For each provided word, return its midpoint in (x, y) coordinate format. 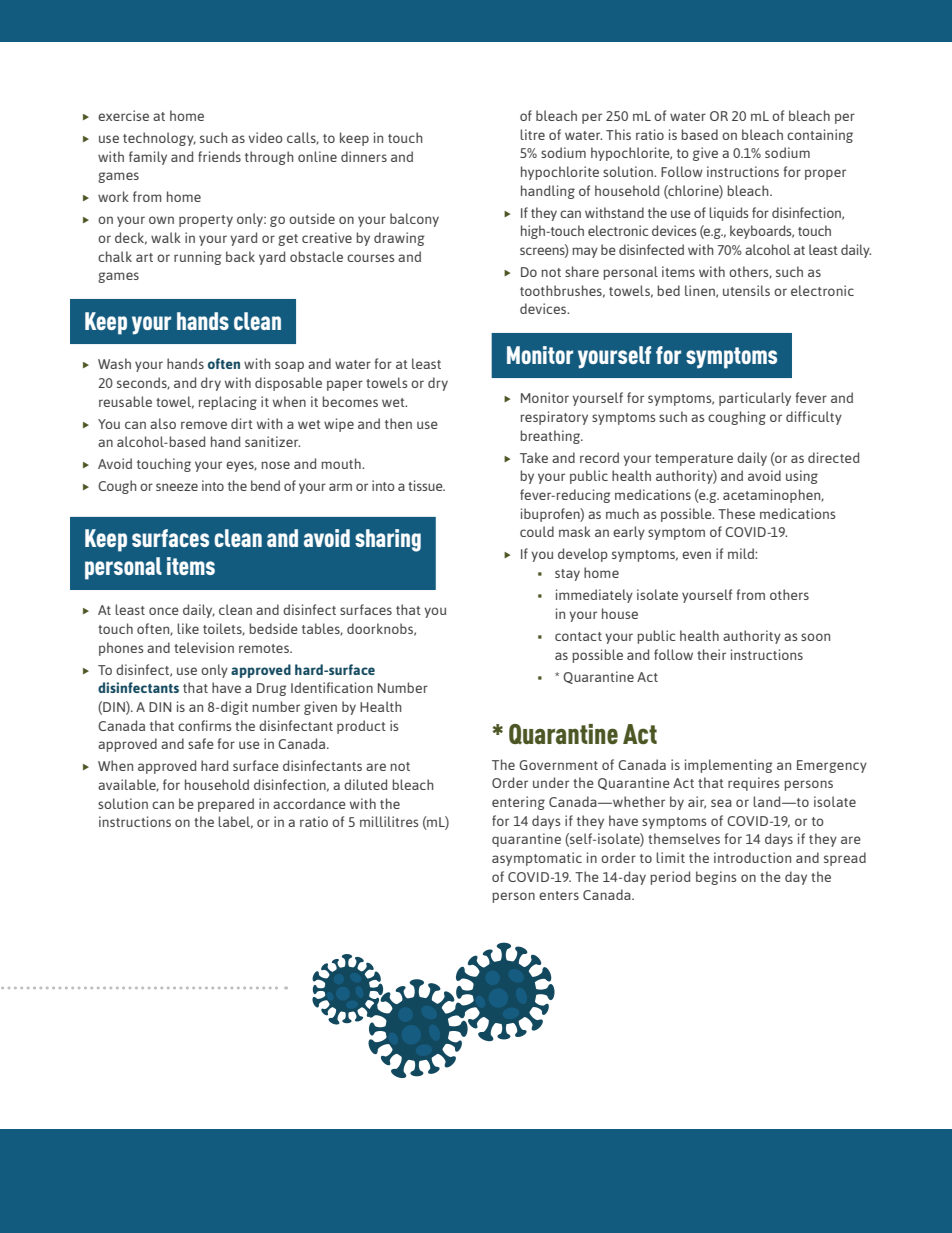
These (736, 513)
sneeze (177, 487)
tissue (426, 485)
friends (219, 156)
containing (820, 136)
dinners (364, 156)
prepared (226, 805)
